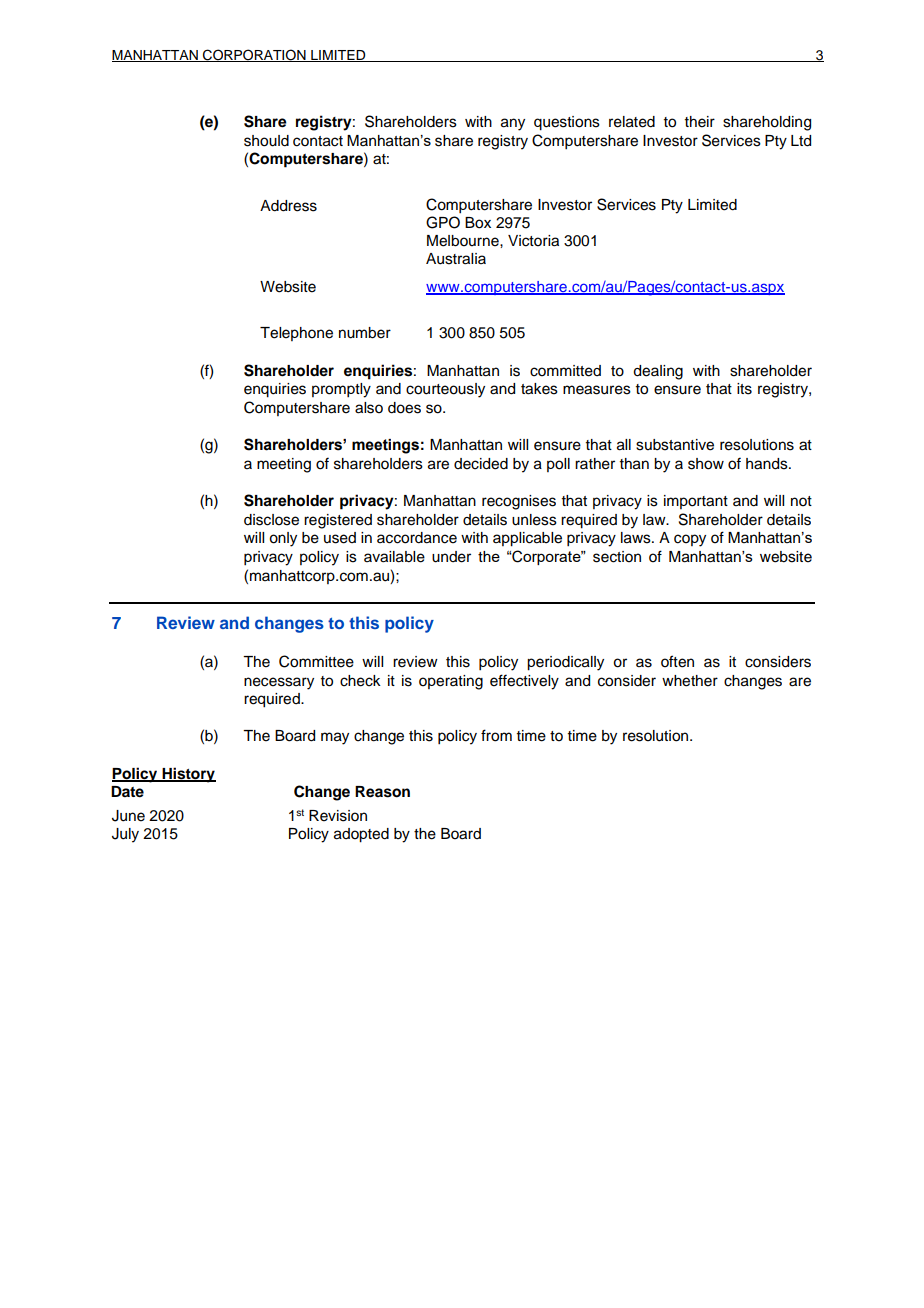 This screenshot has width=924, height=1308. What do you see at coordinates (188, 775) in the screenshot?
I see `History` at bounding box center [188, 775].
